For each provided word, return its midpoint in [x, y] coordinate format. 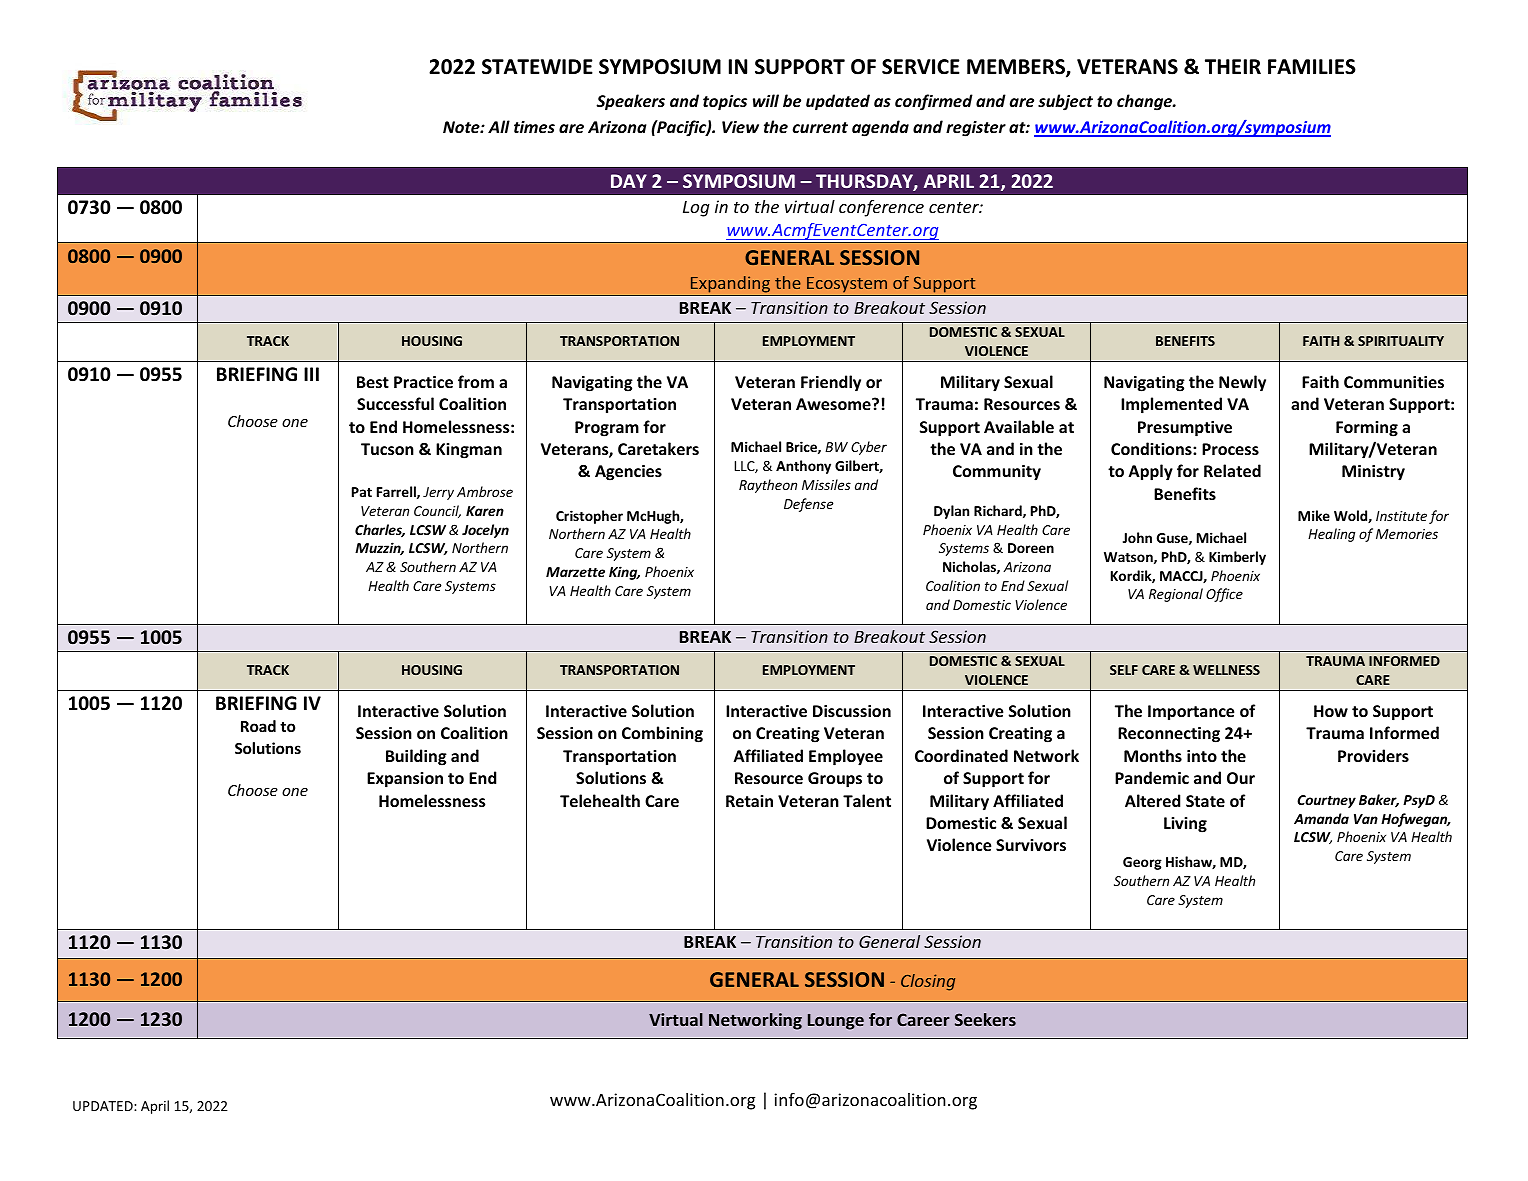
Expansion [405, 780]
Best [373, 382]
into [1202, 756]
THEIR [1233, 66]
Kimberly [1237, 558]
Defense [809, 505]
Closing [928, 982]
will [766, 100]
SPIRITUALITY [1401, 341]
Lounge [836, 1022]
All [499, 126]
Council [437, 511]
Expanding [731, 286]
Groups [835, 780]
